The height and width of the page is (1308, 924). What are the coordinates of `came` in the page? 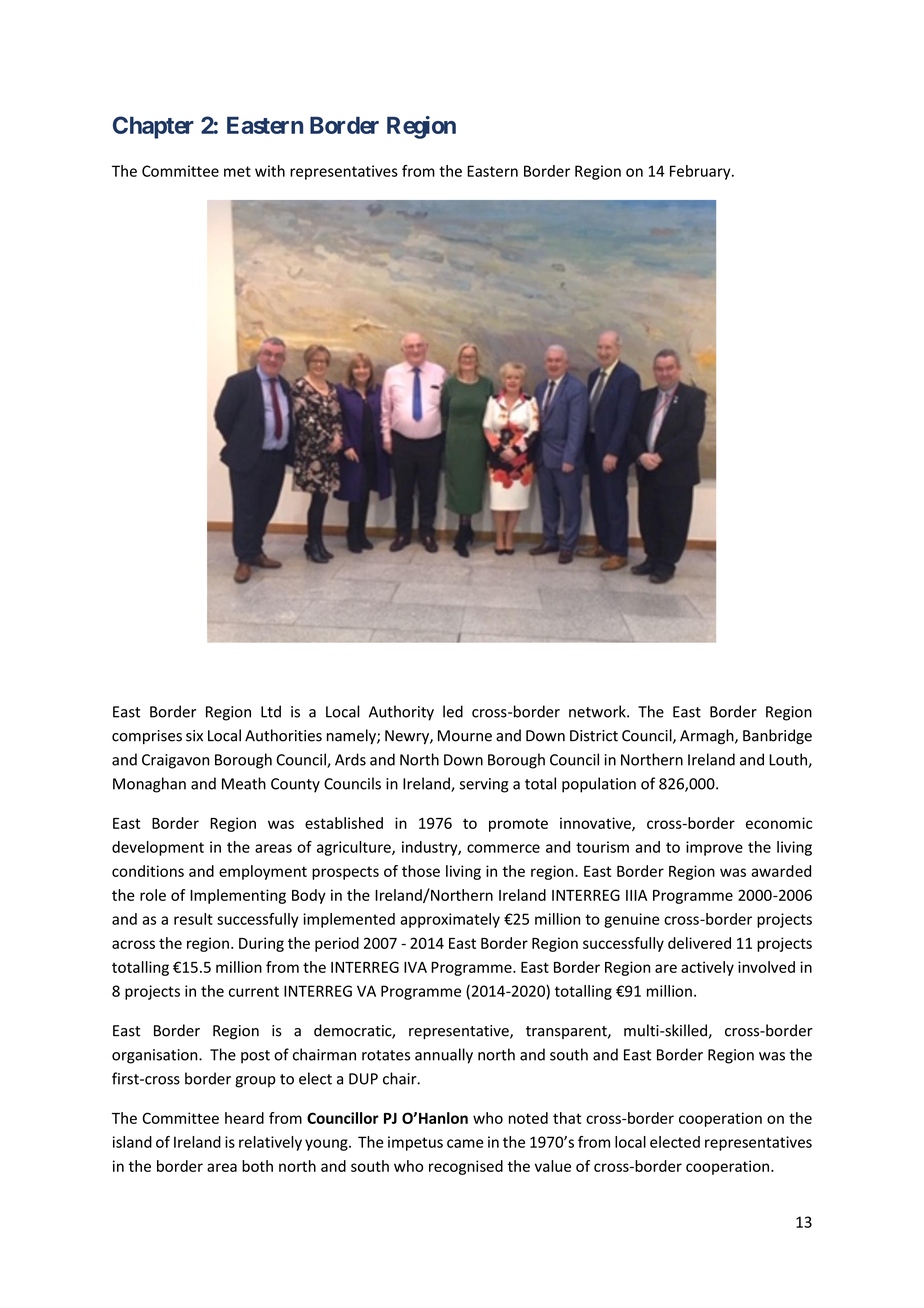 It's located at (465, 1143).
